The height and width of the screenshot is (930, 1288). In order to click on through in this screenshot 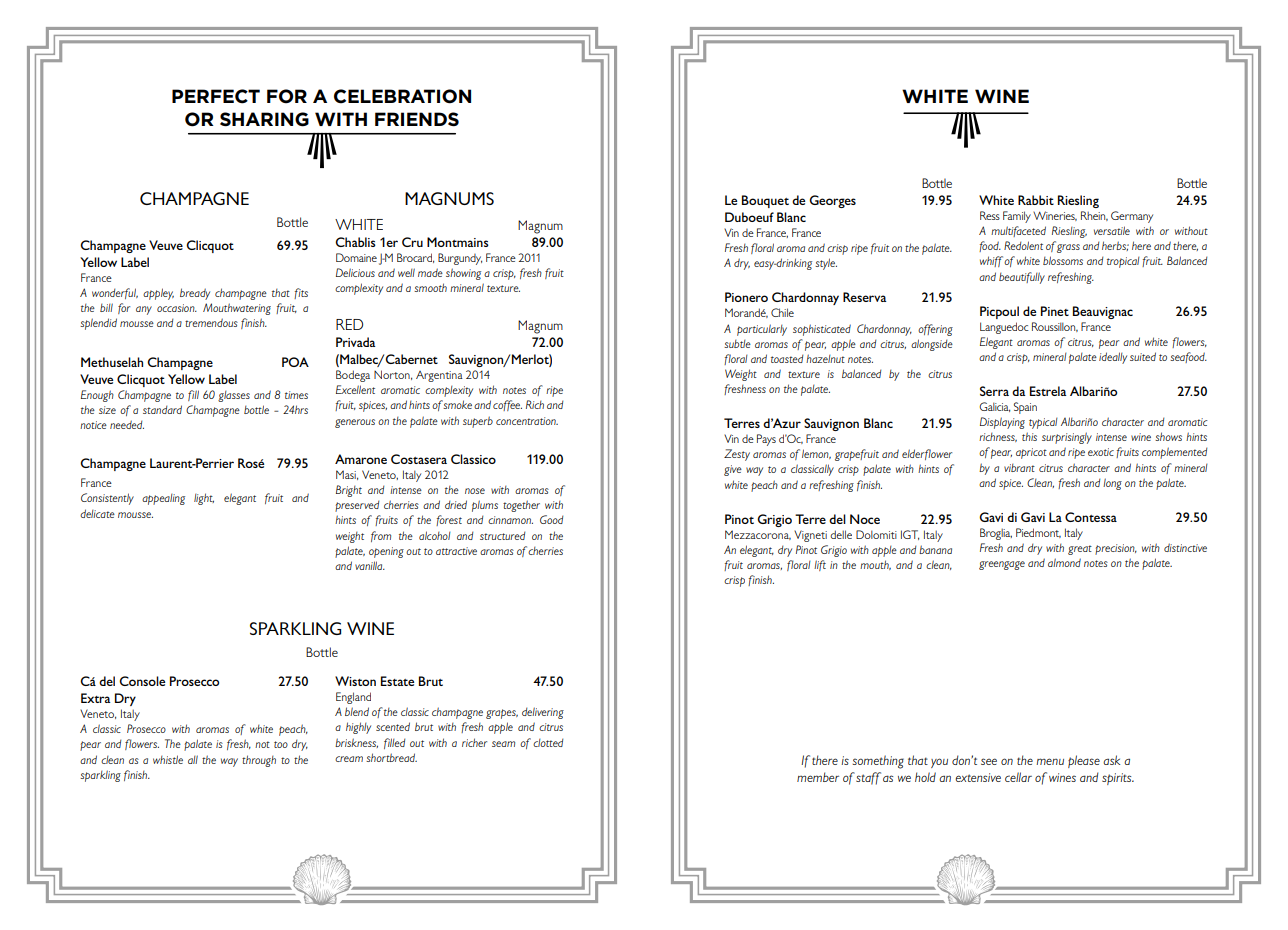, I will do `click(259, 761)`.
